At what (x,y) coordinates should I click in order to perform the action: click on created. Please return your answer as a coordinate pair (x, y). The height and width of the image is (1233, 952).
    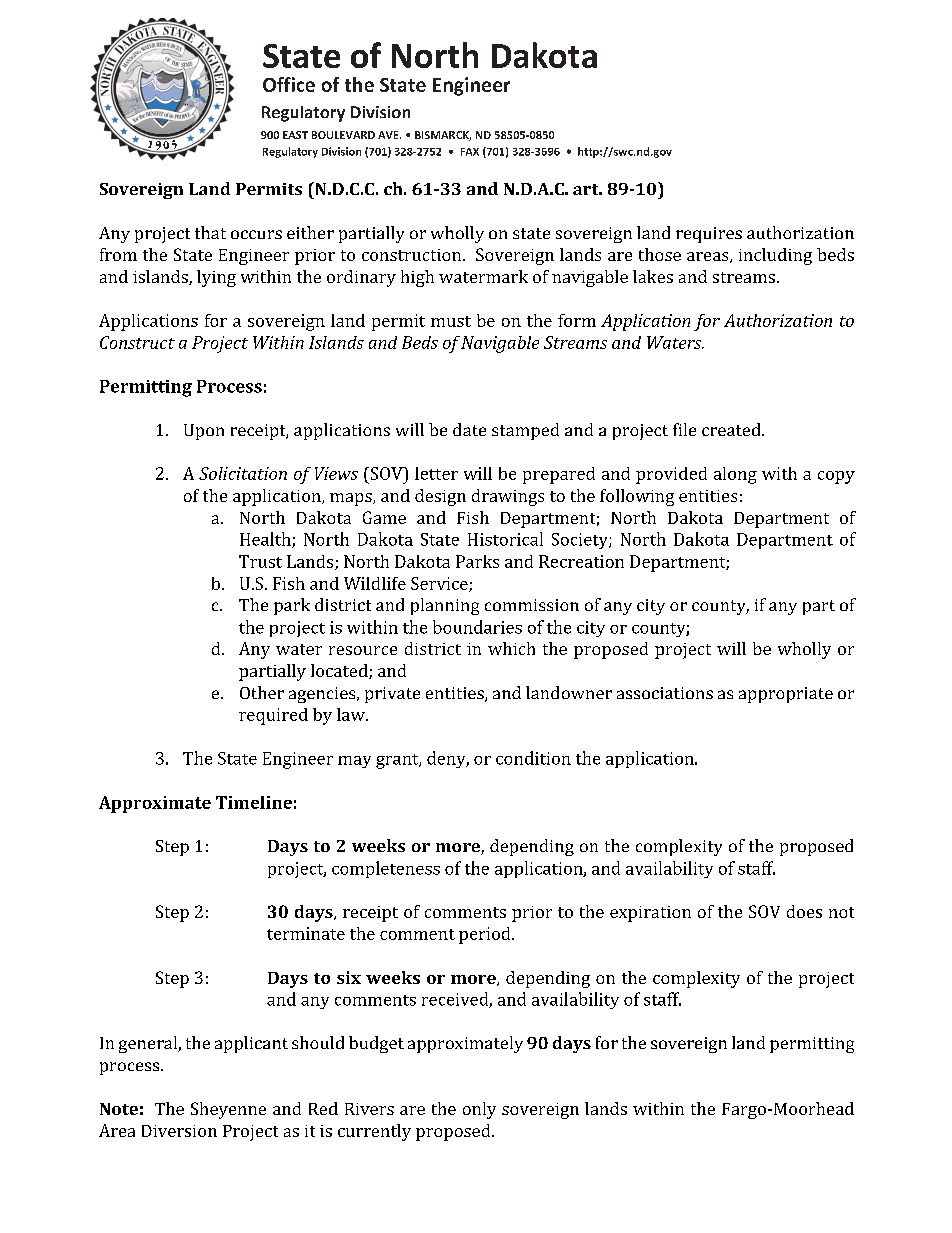
    Looking at the image, I should click on (732, 429).
